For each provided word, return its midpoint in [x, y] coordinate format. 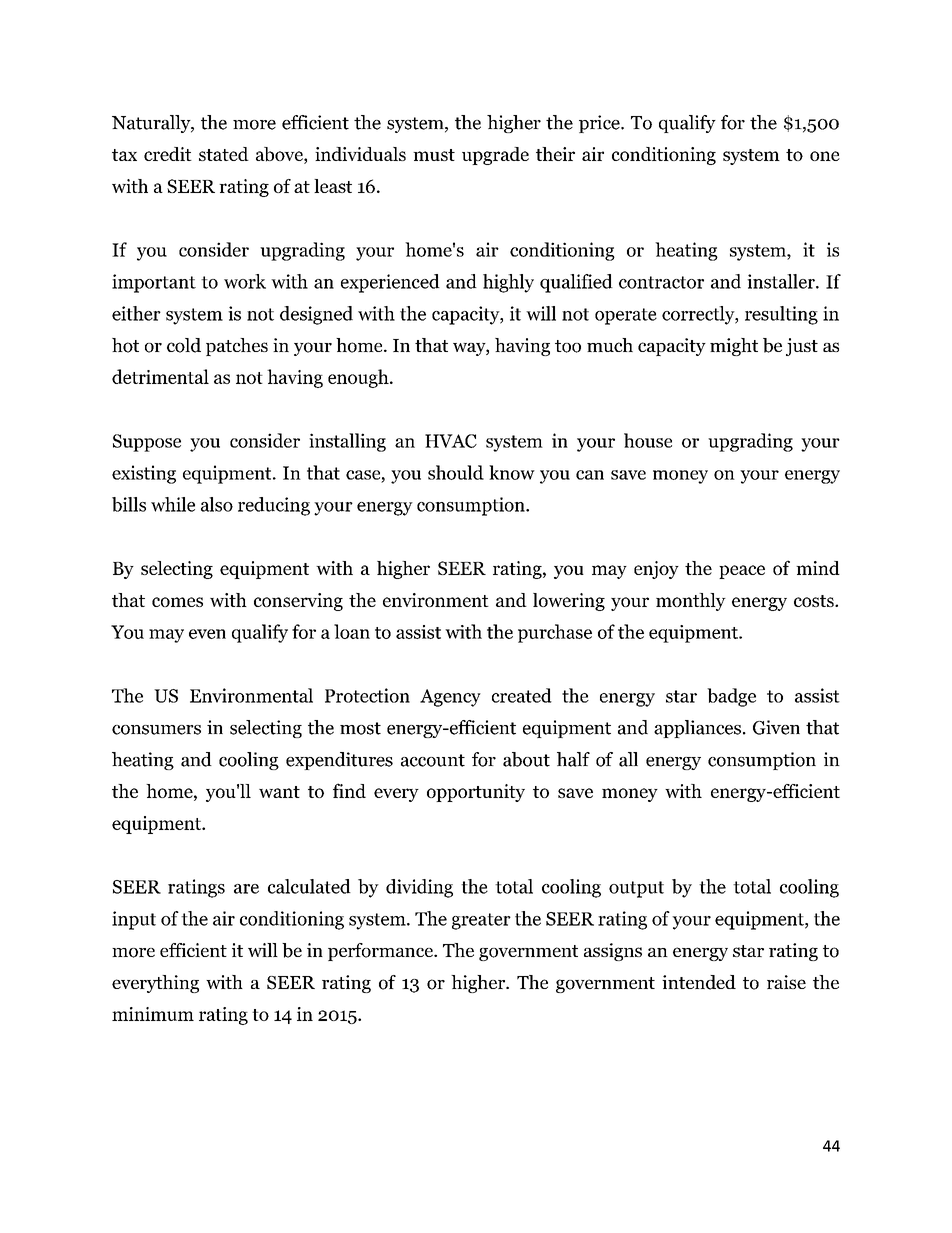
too [568, 346]
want [279, 792]
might [734, 347]
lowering [569, 602]
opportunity [476, 793]
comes [177, 602]
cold [184, 345]
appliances [697, 729]
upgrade [495, 156]
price [600, 124]
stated [224, 154]
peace [742, 572]
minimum [153, 1014]
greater [481, 921]
